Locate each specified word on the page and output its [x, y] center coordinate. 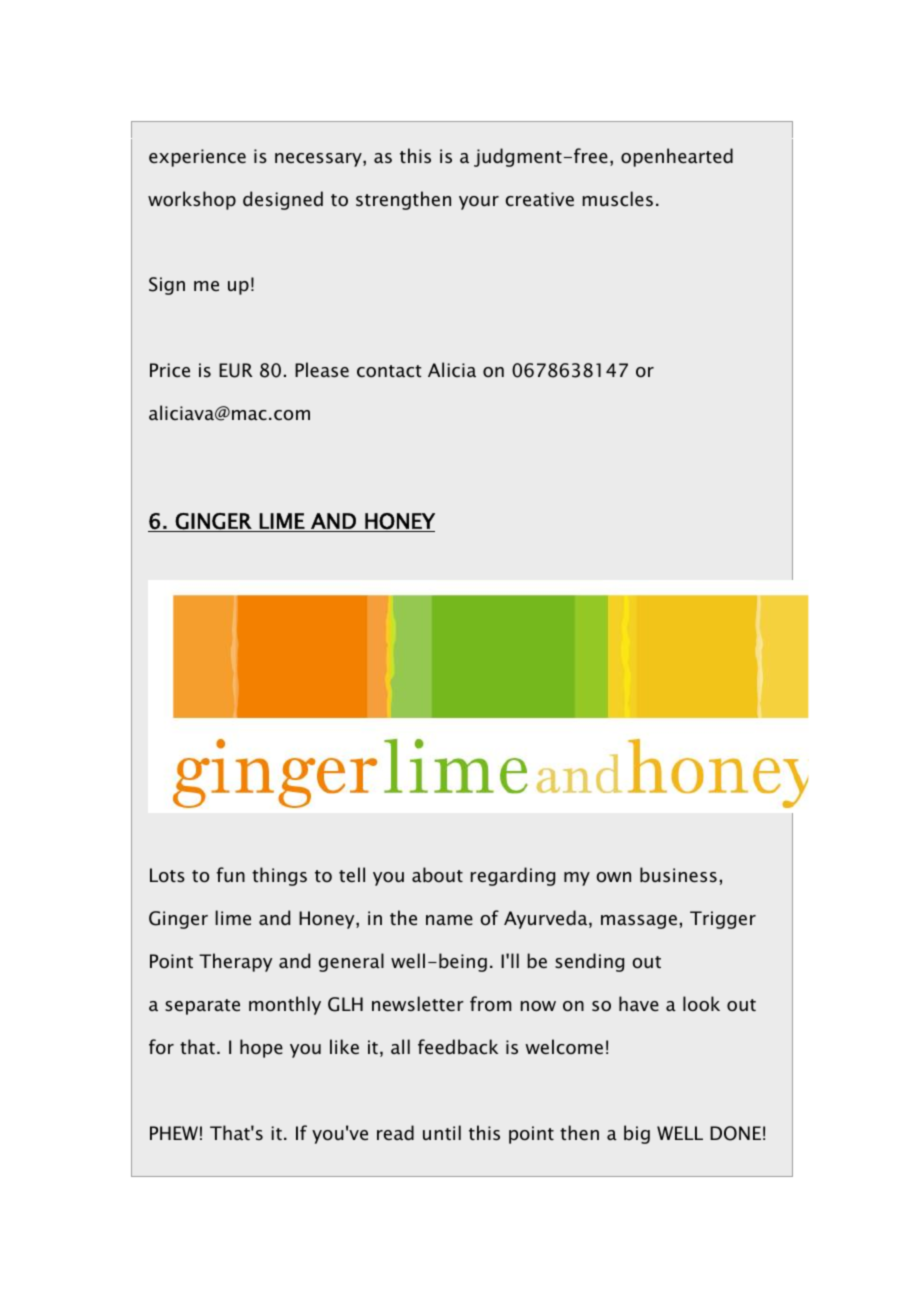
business [678, 875]
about [437, 874]
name [449, 920]
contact [389, 371]
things [279, 876]
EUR [236, 370]
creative [540, 199]
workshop [192, 200]
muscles [618, 198]
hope [261, 1048]
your [479, 203]
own [614, 877]
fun [230, 874]
